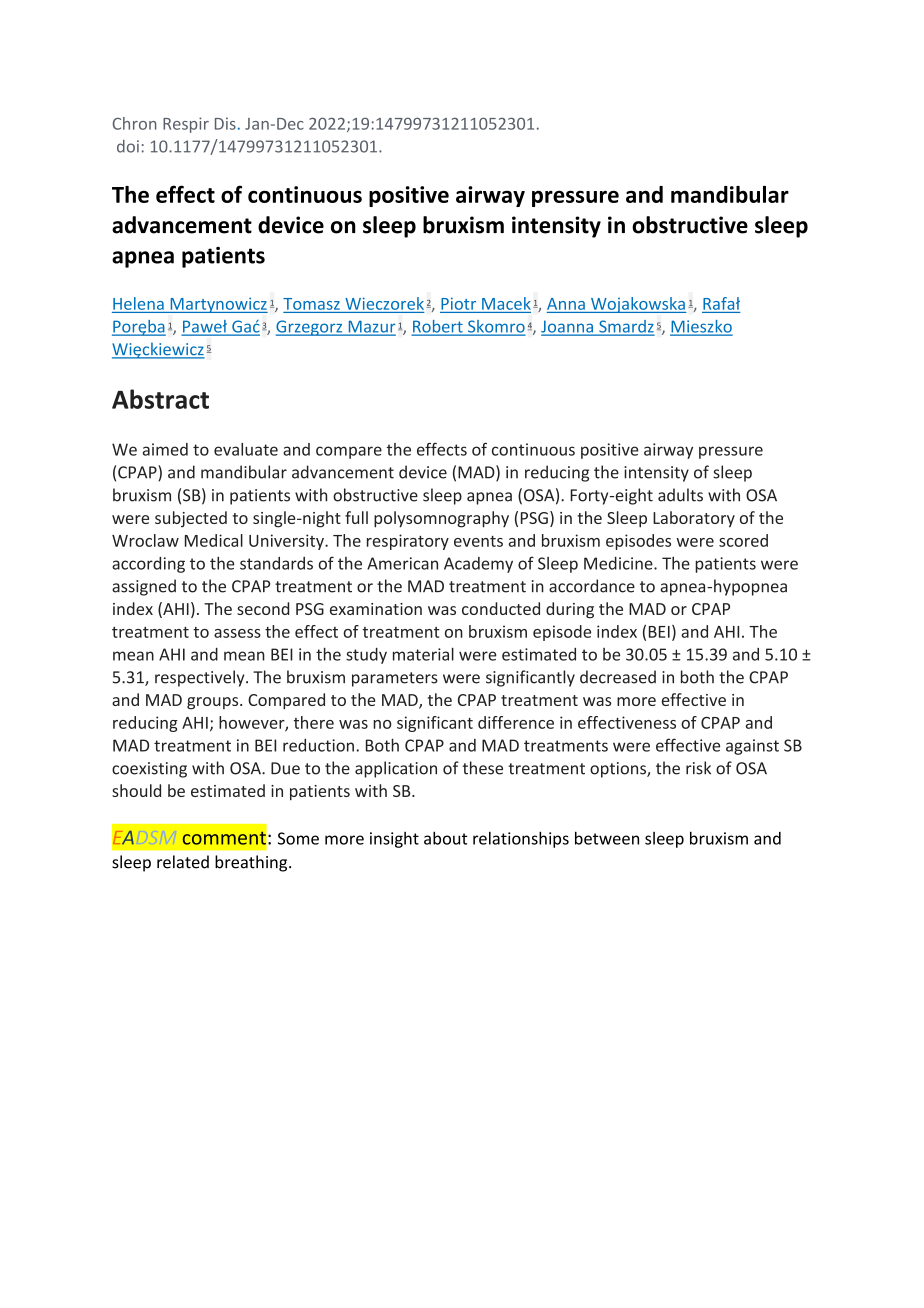  I want to click on related, so click(183, 862).
